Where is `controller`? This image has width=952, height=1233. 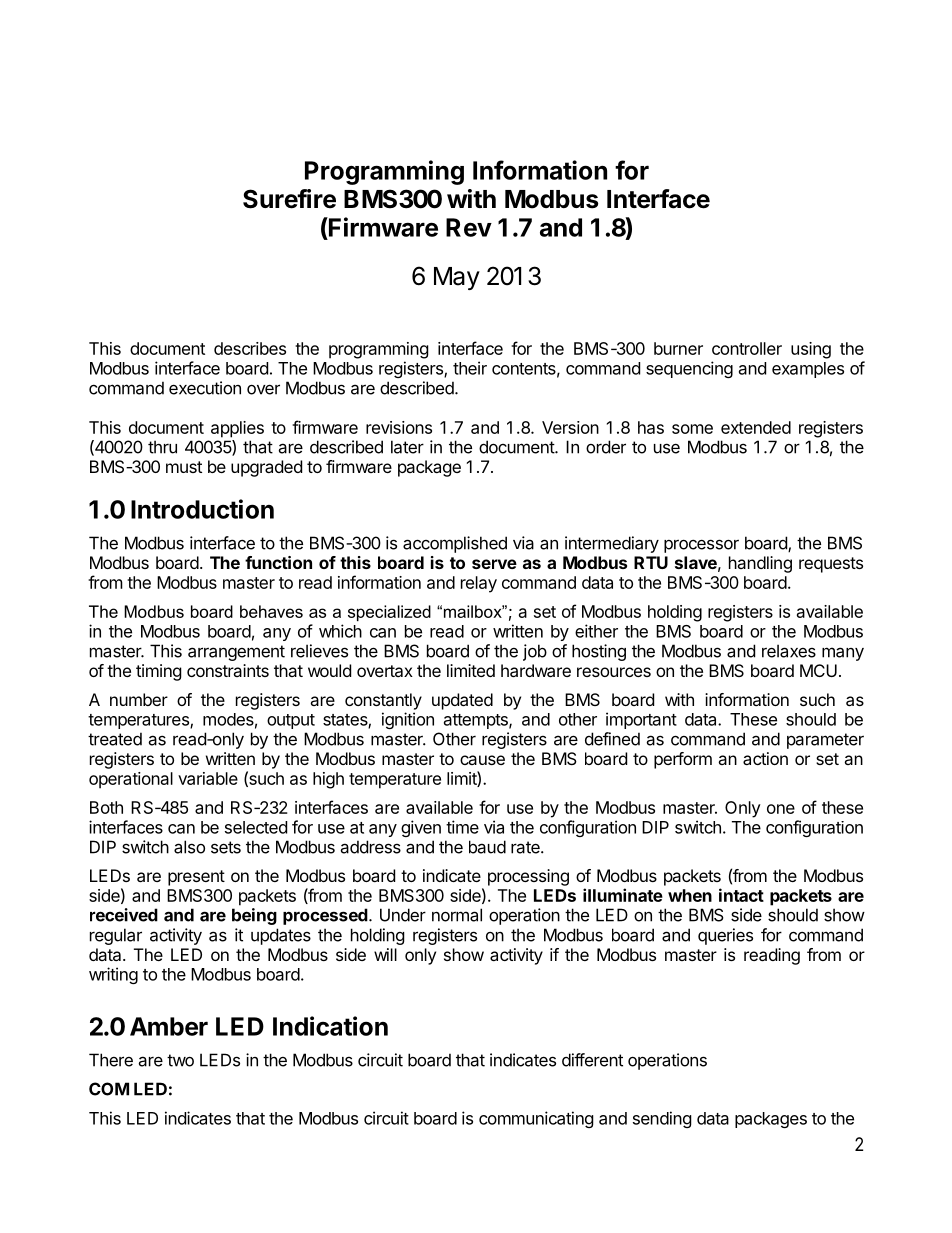 controller is located at coordinates (747, 348).
